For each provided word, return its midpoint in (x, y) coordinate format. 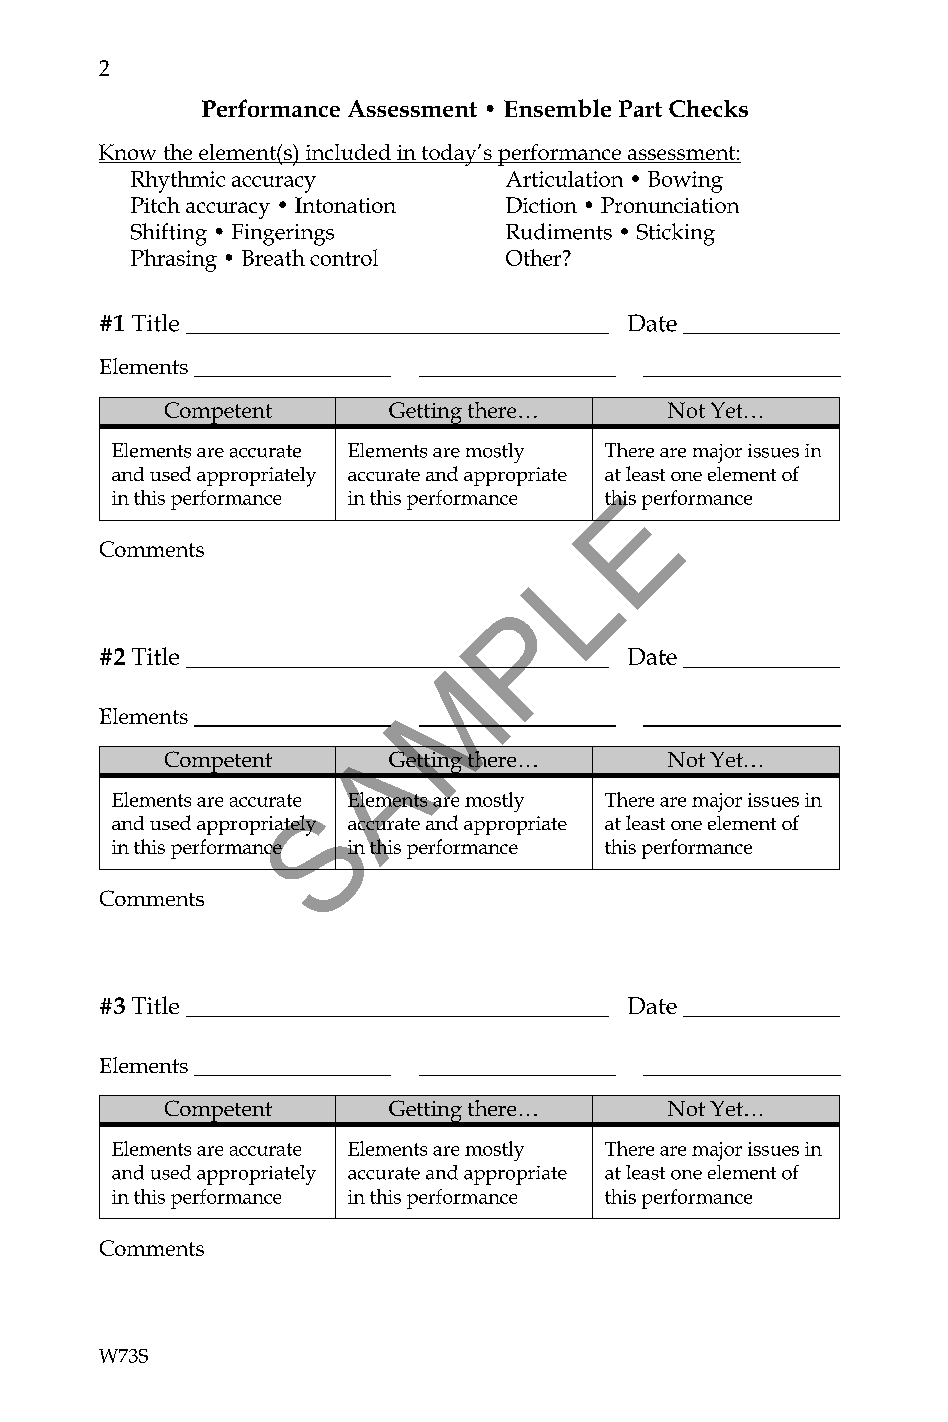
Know (127, 152)
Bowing (685, 182)
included (348, 152)
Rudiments (559, 231)
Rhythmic (178, 182)
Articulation (564, 179)
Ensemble (557, 108)
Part (640, 108)
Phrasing (174, 260)
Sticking (676, 234)
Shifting (169, 234)
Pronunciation (670, 205)
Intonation (345, 205)
